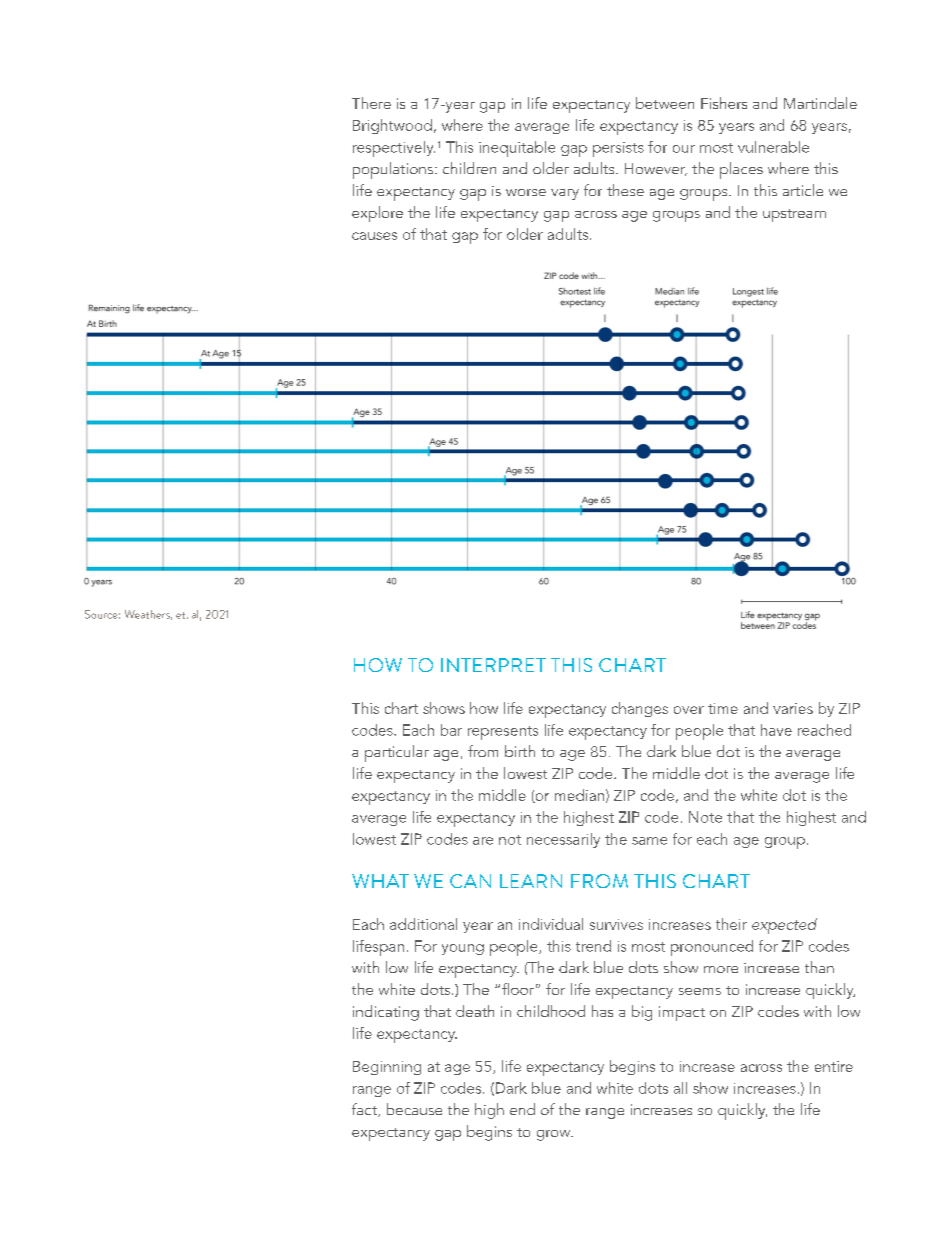 The image size is (952, 1233). I want to click on upstream, so click(794, 215).
